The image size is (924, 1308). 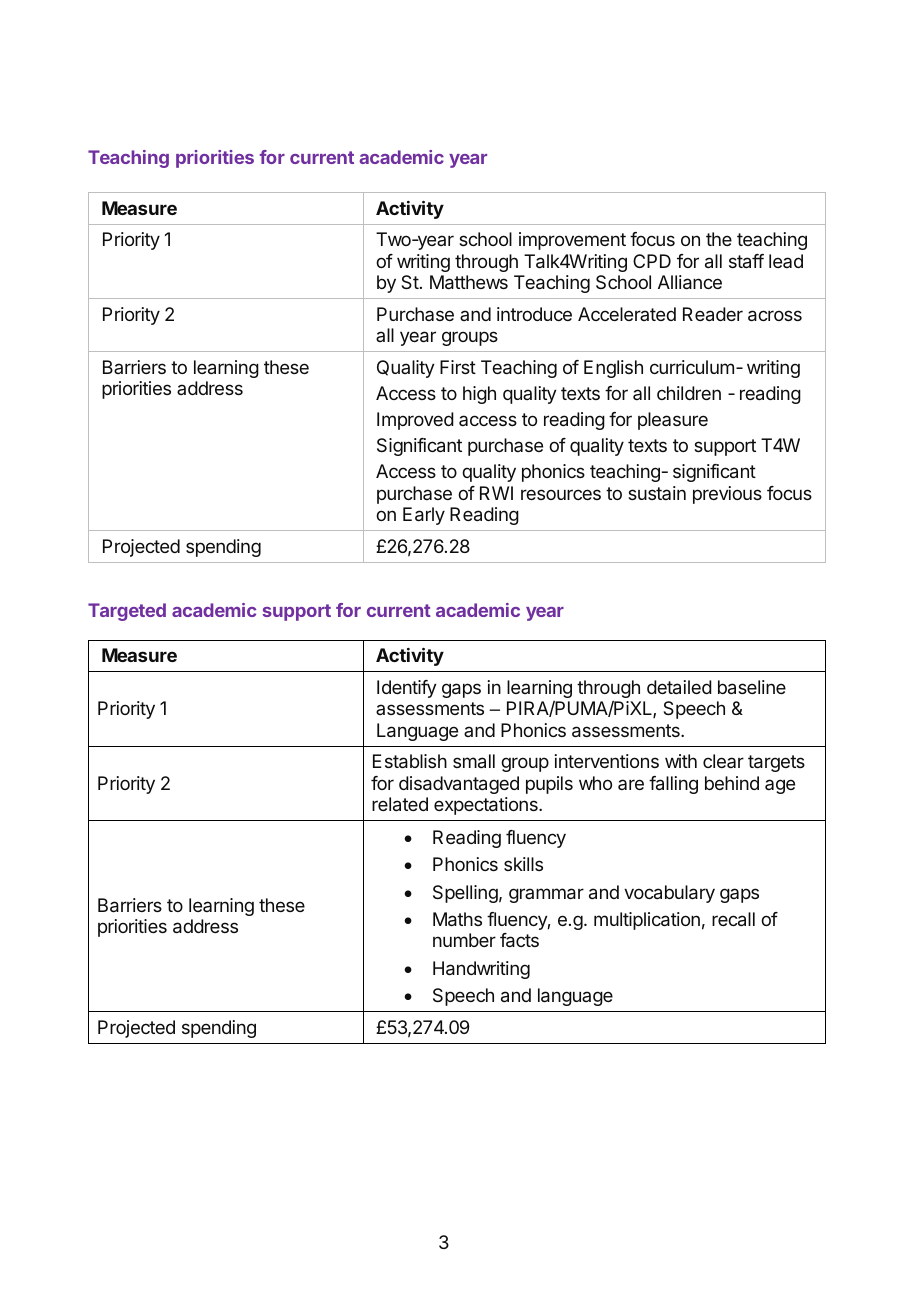 I want to click on Matthews, so click(x=469, y=282).
